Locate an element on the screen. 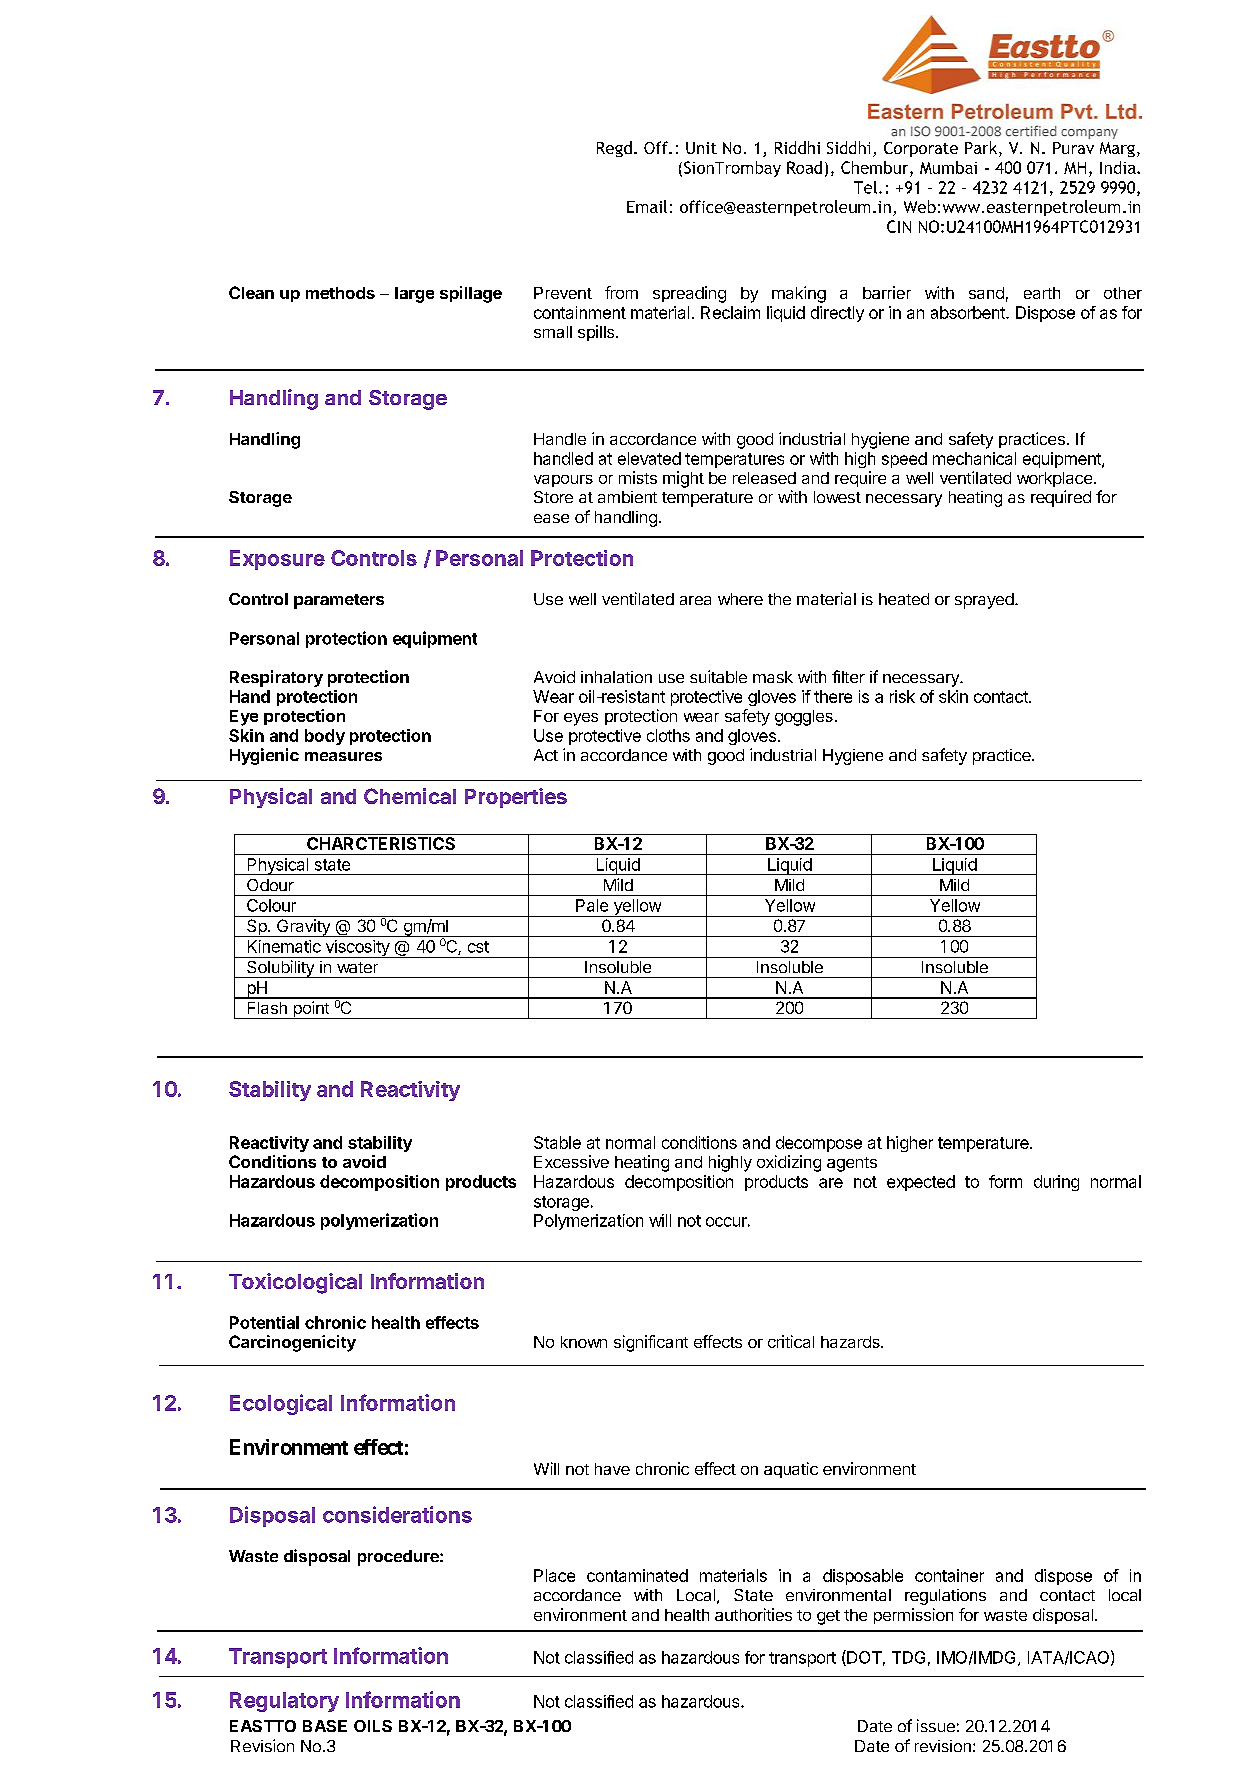 Image resolution: width=1259 pixels, height=1780 pixels. viscosity is located at coordinates (357, 949).
